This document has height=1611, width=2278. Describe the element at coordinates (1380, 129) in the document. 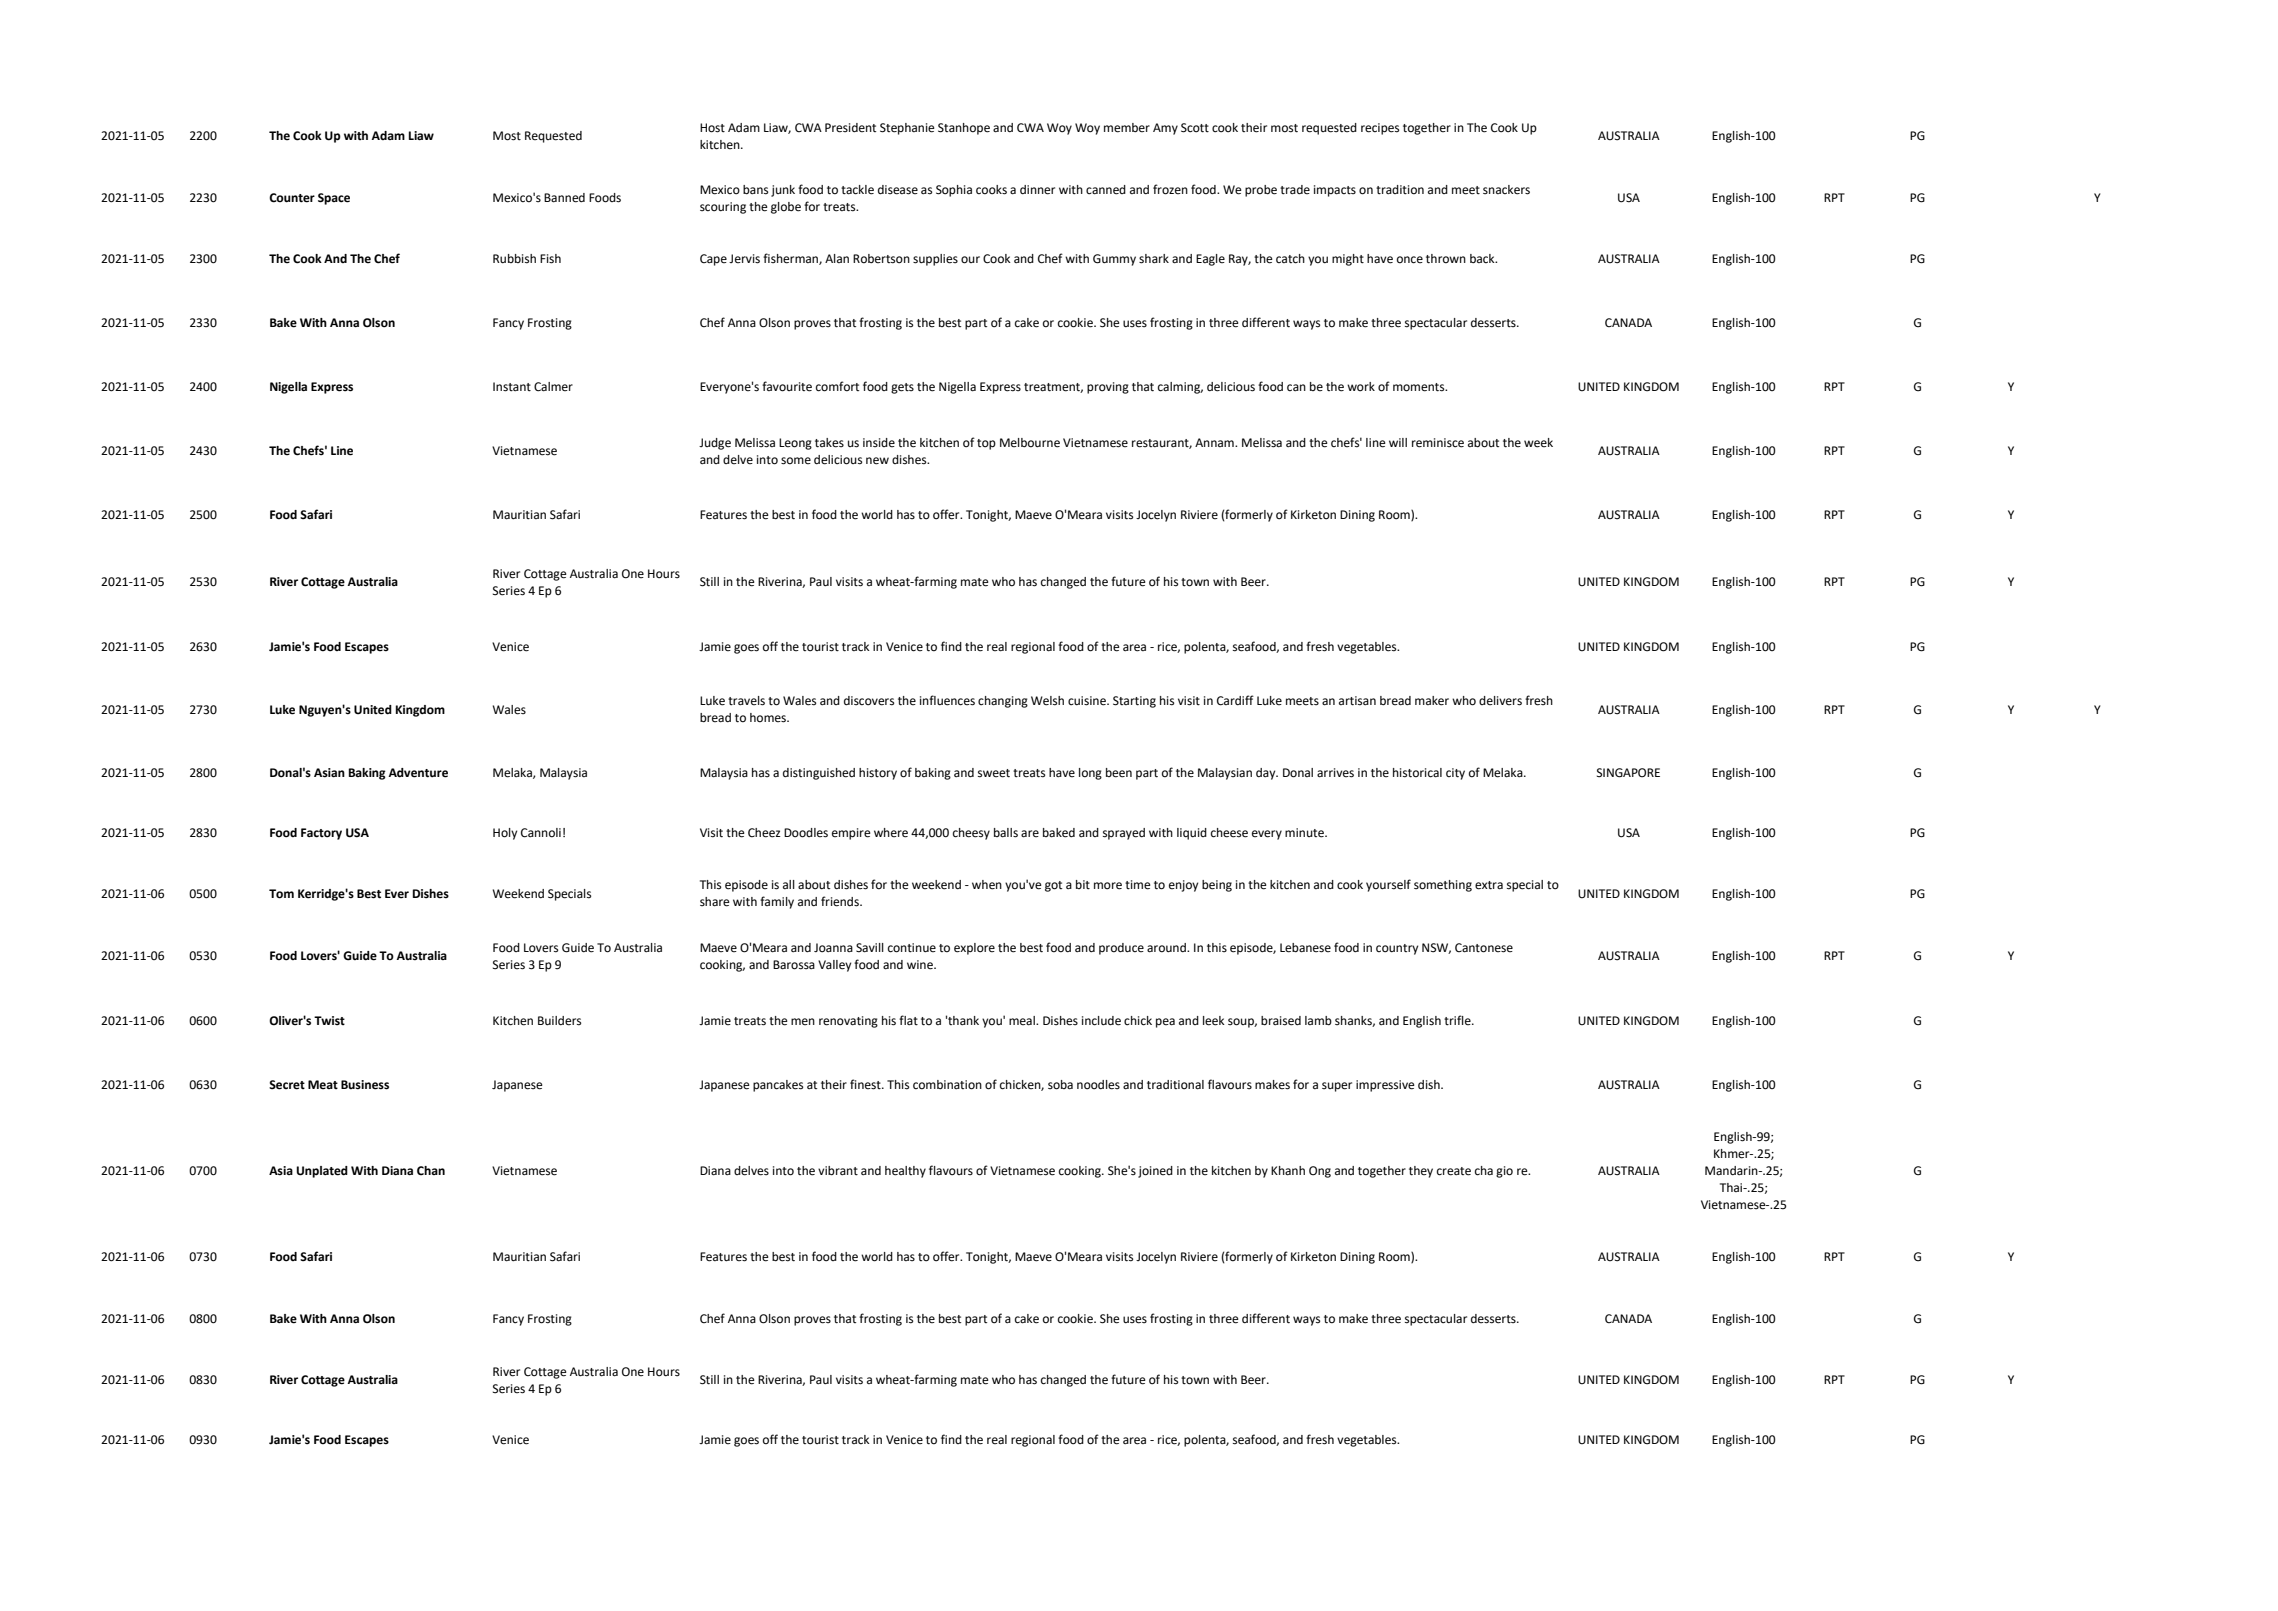

I see `recipes` at that location.
